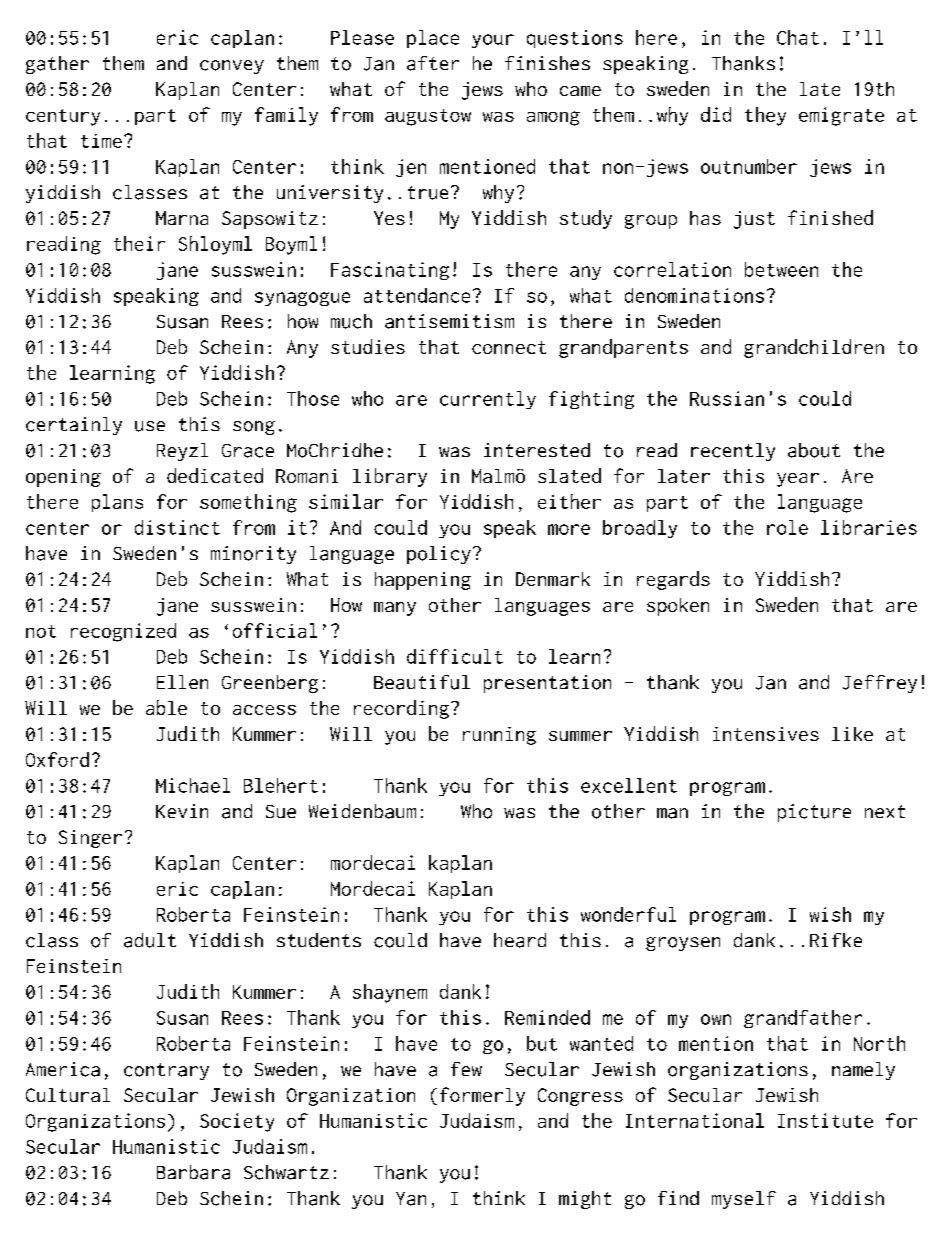 The width and height of the screenshot is (952, 1233). I want to click on after, so click(433, 63).
